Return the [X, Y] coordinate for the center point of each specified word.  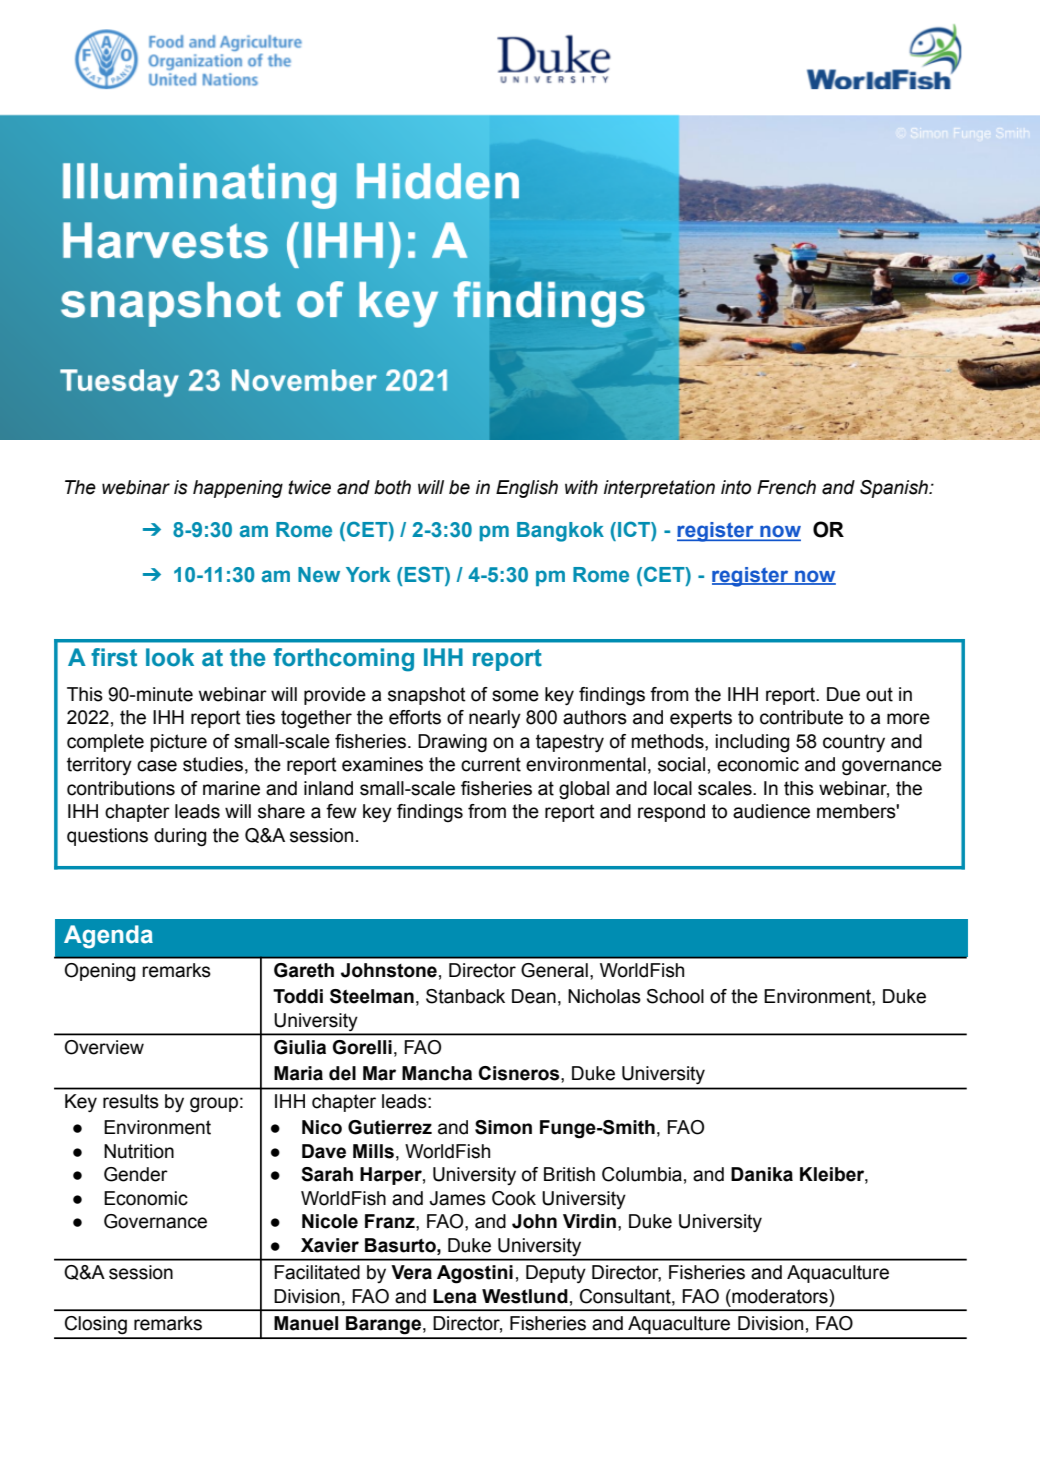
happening [238, 489]
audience [771, 811]
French [786, 487]
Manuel [306, 1323]
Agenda [108, 937]
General [554, 970]
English [527, 489]
